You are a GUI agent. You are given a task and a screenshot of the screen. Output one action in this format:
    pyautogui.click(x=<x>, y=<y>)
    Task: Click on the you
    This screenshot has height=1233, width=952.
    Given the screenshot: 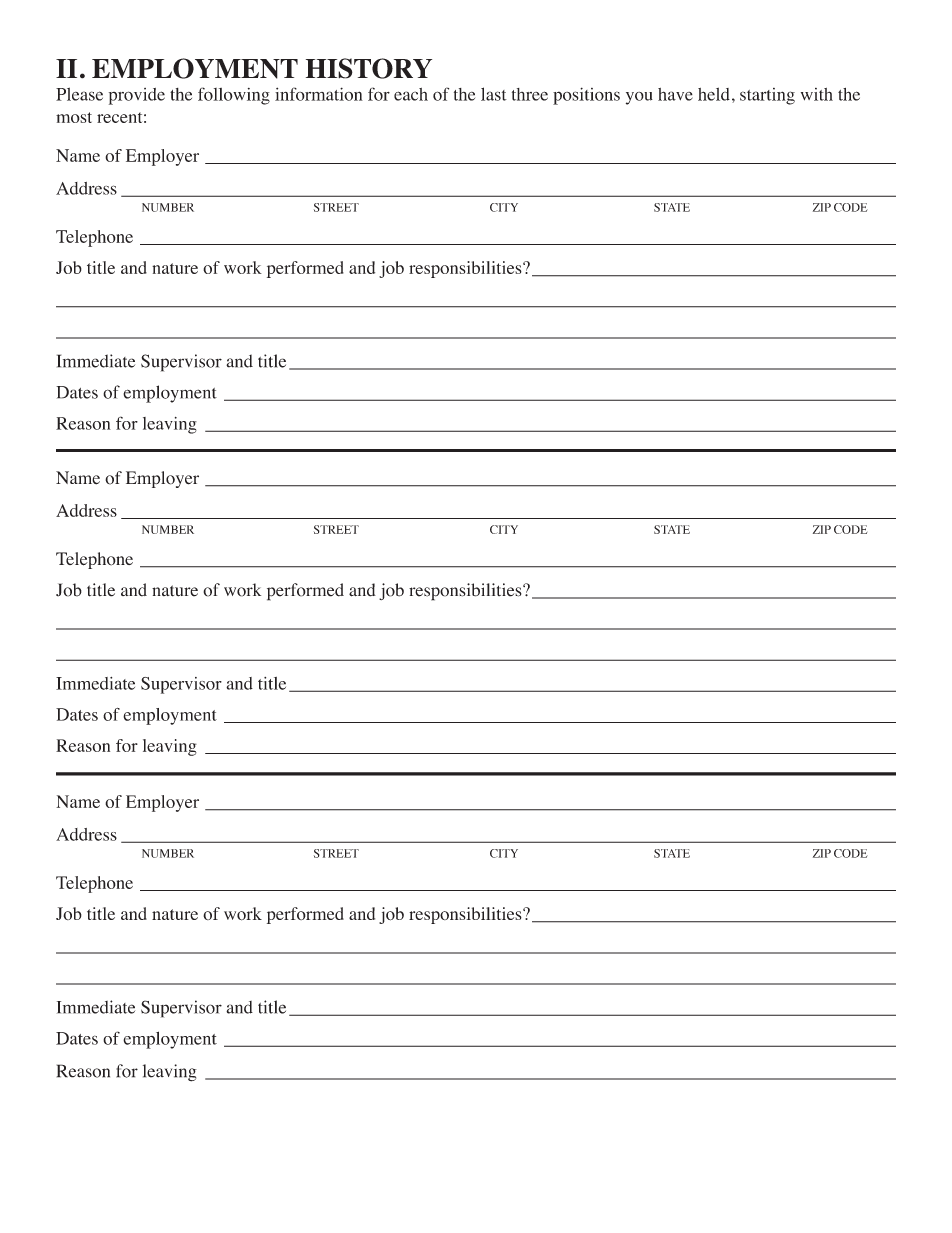 What is the action you would take?
    pyautogui.click(x=639, y=98)
